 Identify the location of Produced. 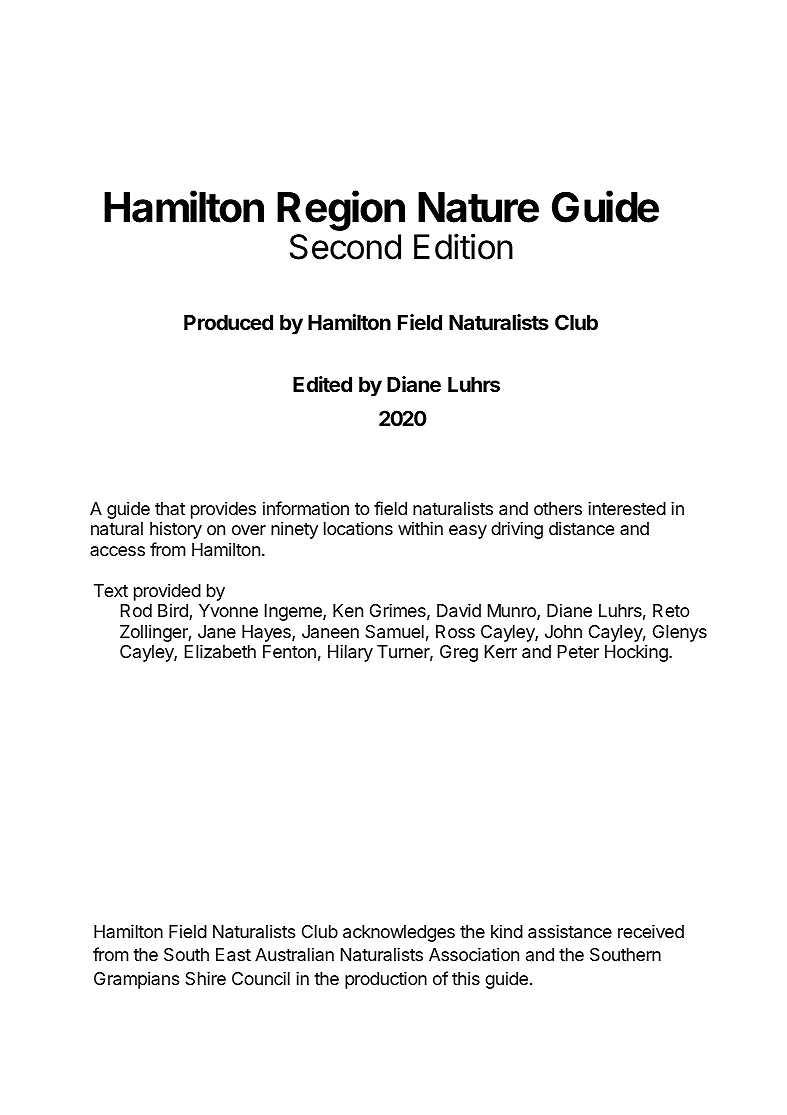
(228, 322).
